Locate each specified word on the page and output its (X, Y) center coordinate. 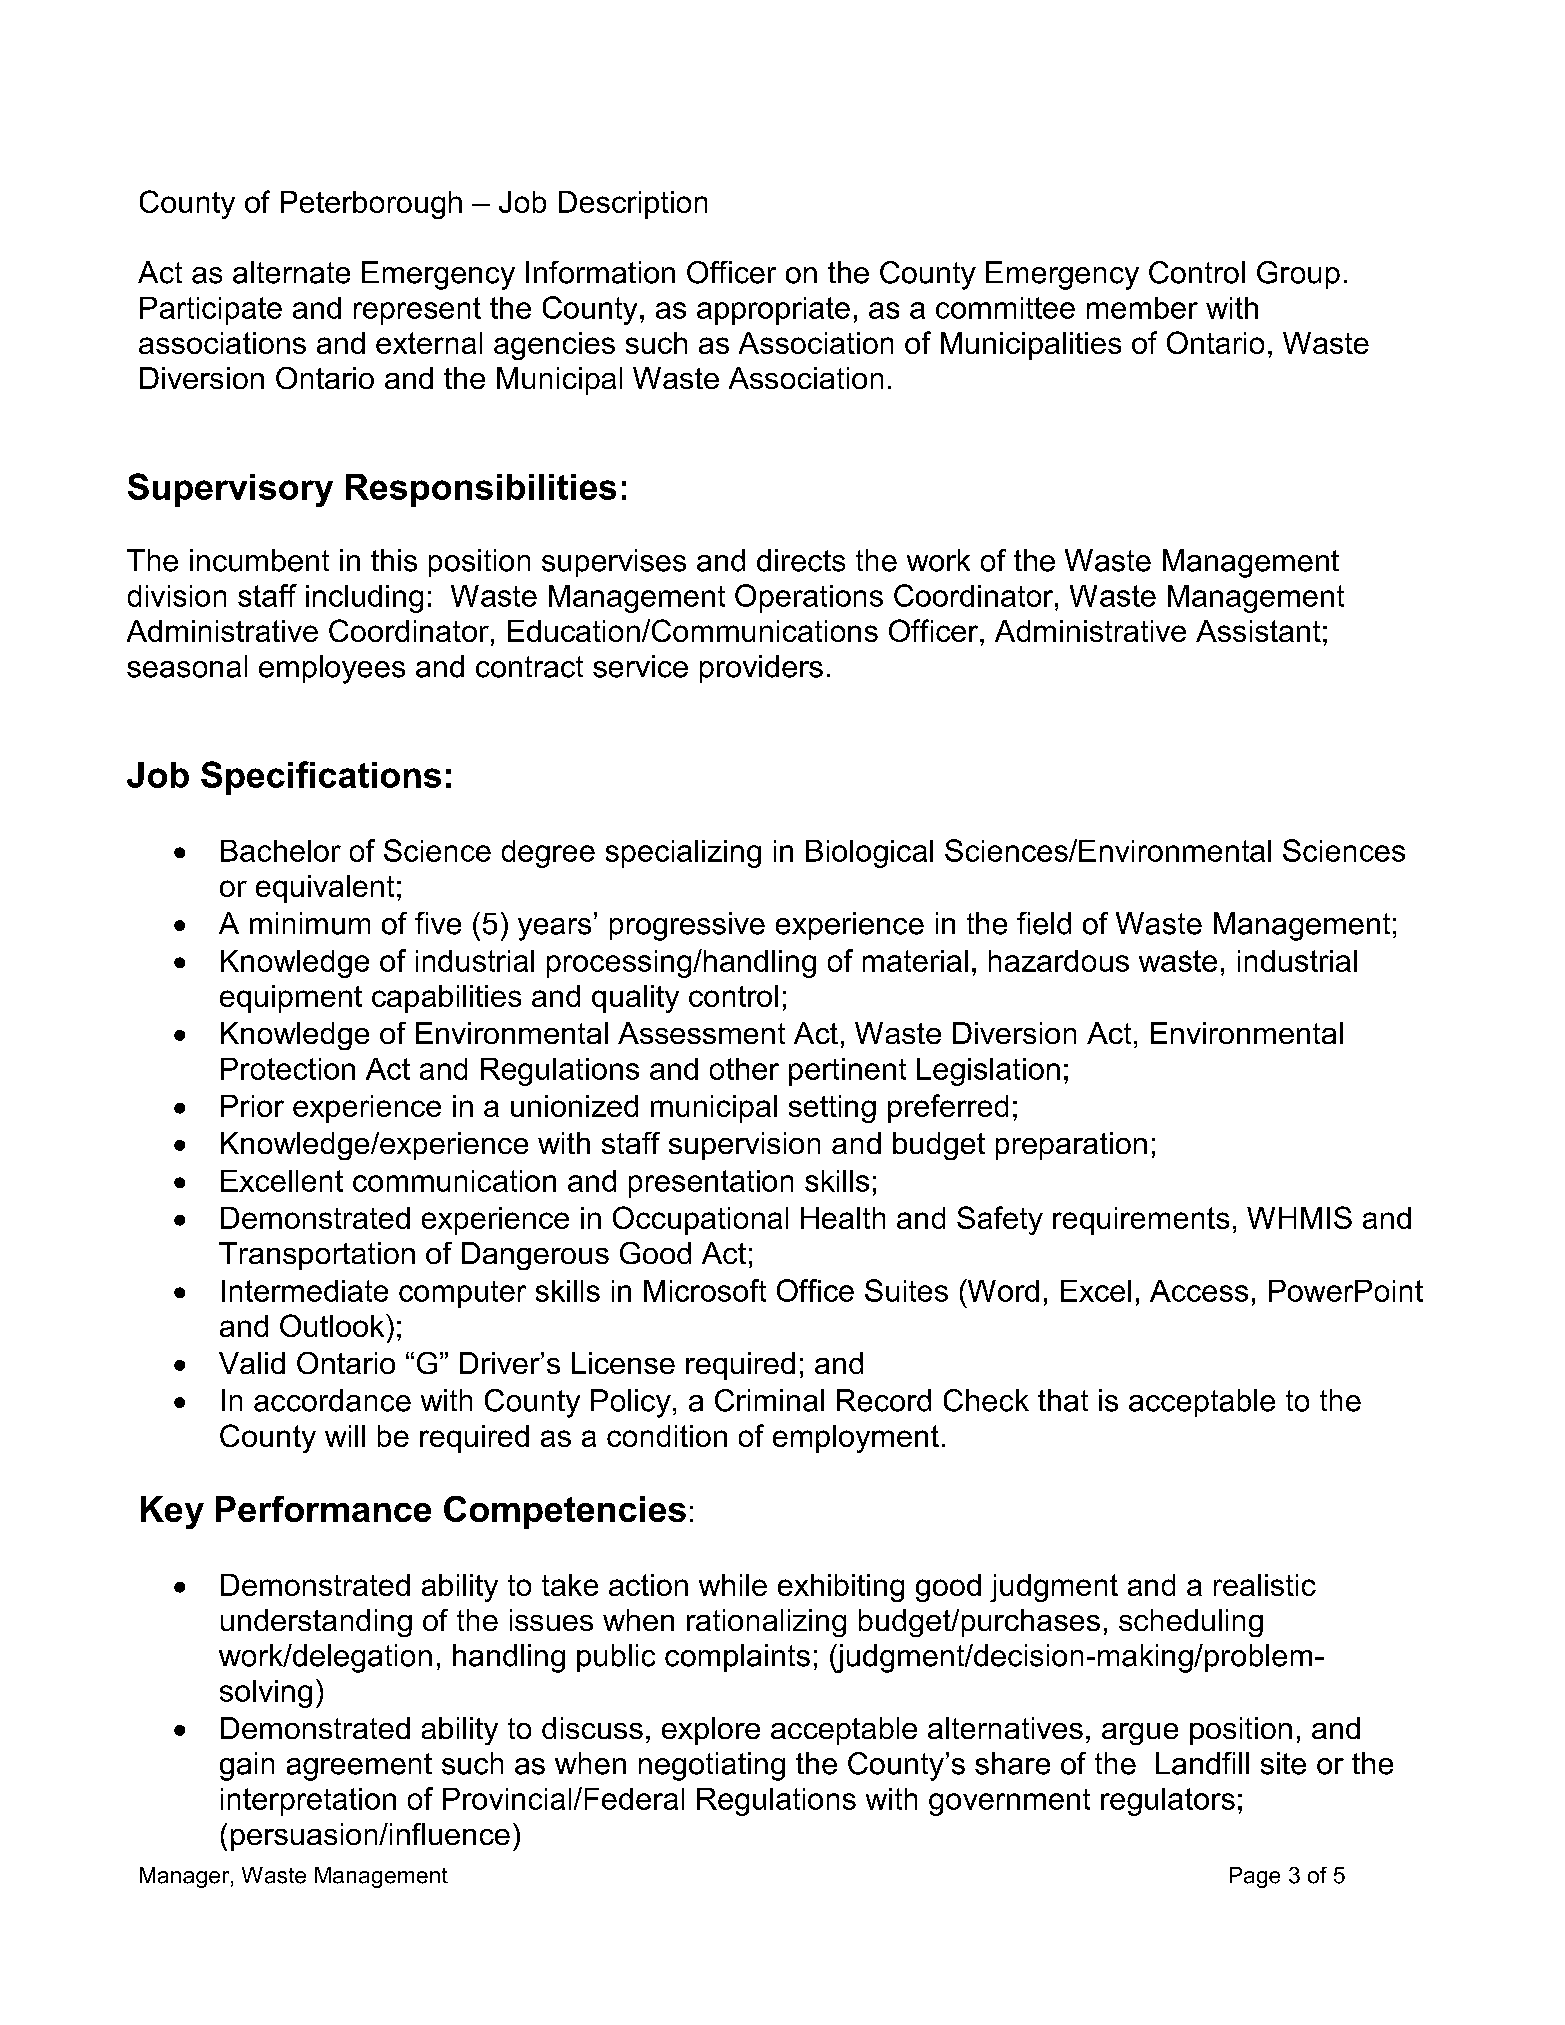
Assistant (1258, 631)
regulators (1168, 1802)
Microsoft (705, 1290)
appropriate (773, 311)
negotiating (712, 1766)
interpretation (308, 1802)
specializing (683, 854)
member (1142, 308)
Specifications (321, 778)
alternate (291, 272)
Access (1199, 1291)
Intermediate (305, 1291)
